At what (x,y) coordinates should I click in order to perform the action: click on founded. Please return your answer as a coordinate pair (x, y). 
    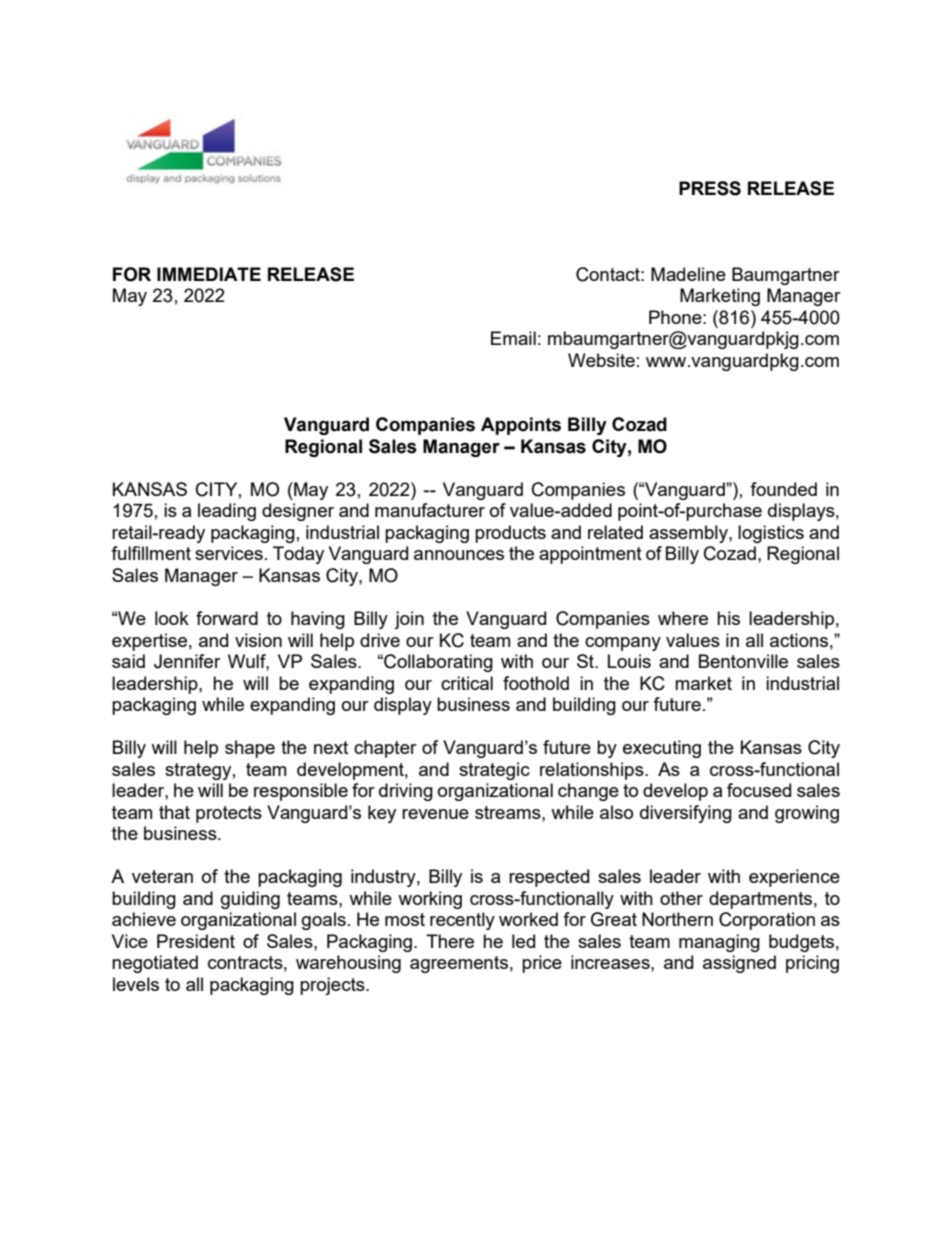
    Looking at the image, I should click on (783, 489).
